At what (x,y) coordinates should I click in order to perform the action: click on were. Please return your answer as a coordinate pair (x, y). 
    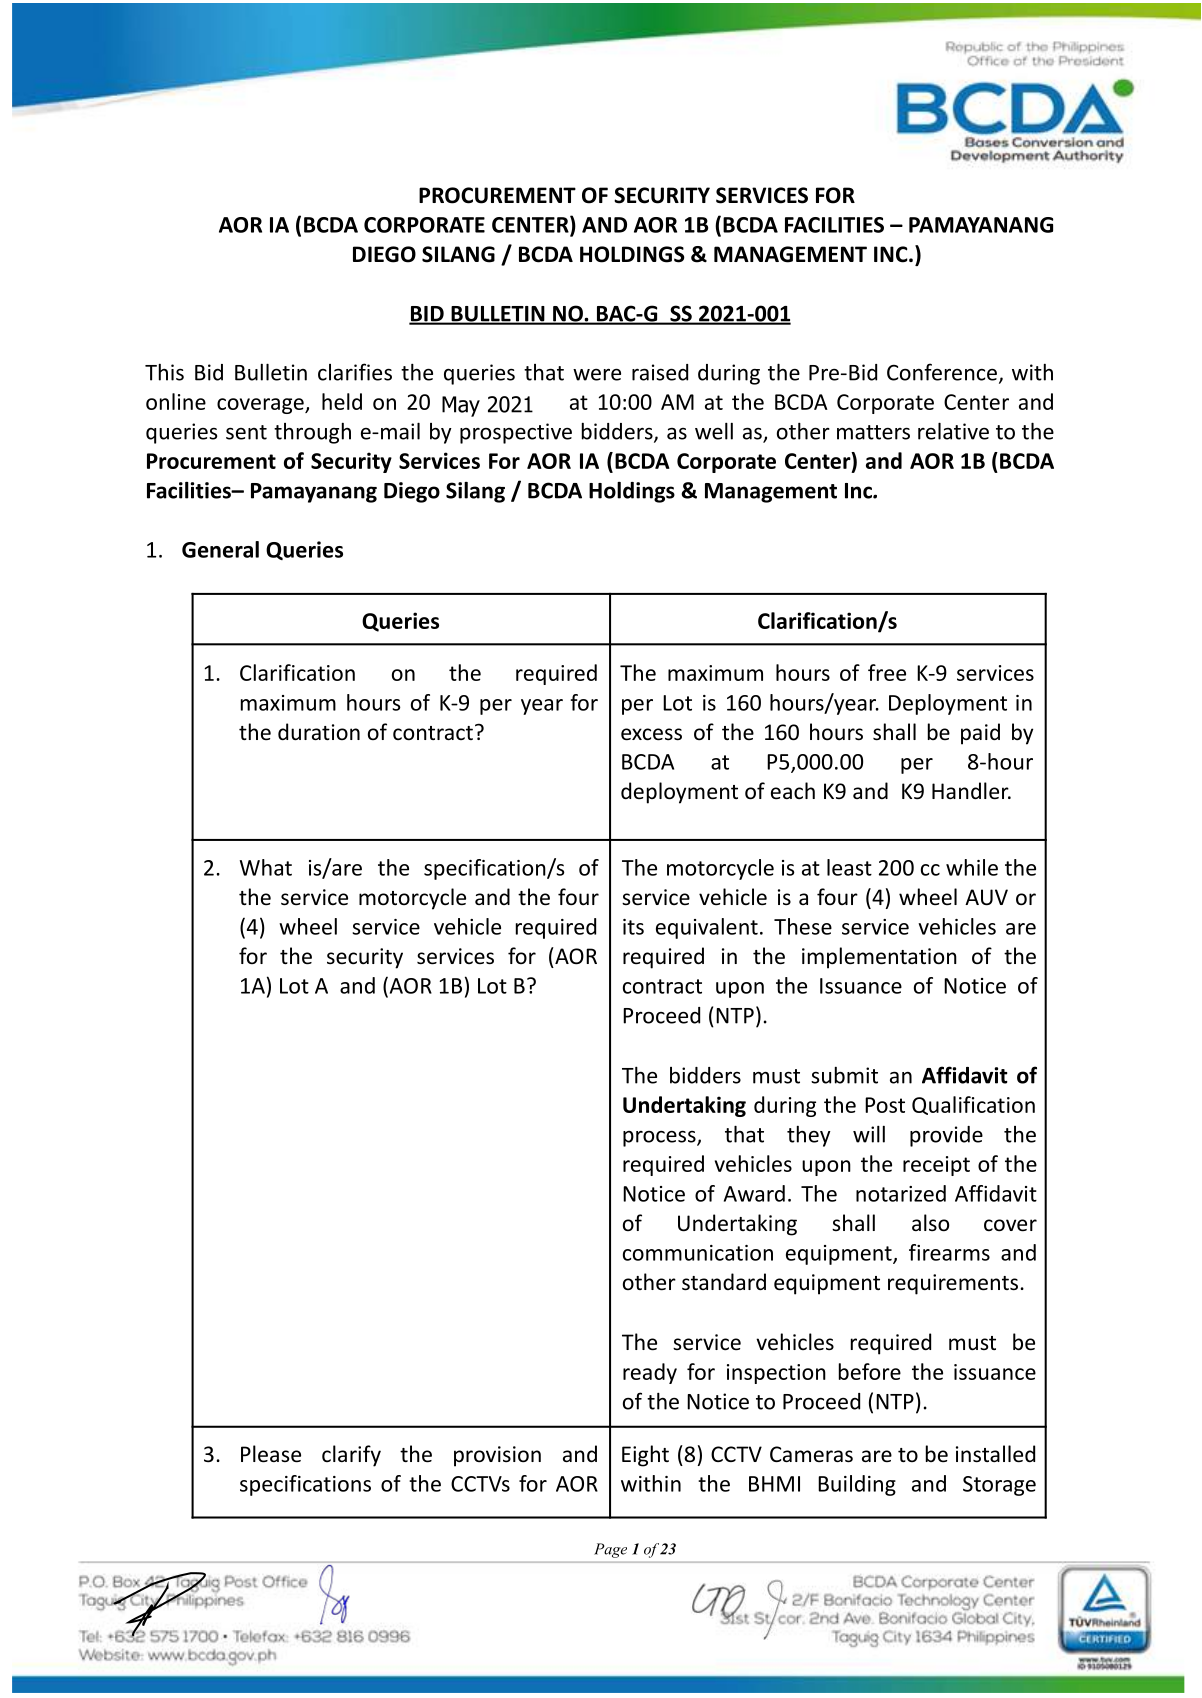
    Looking at the image, I should click on (597, 374).
